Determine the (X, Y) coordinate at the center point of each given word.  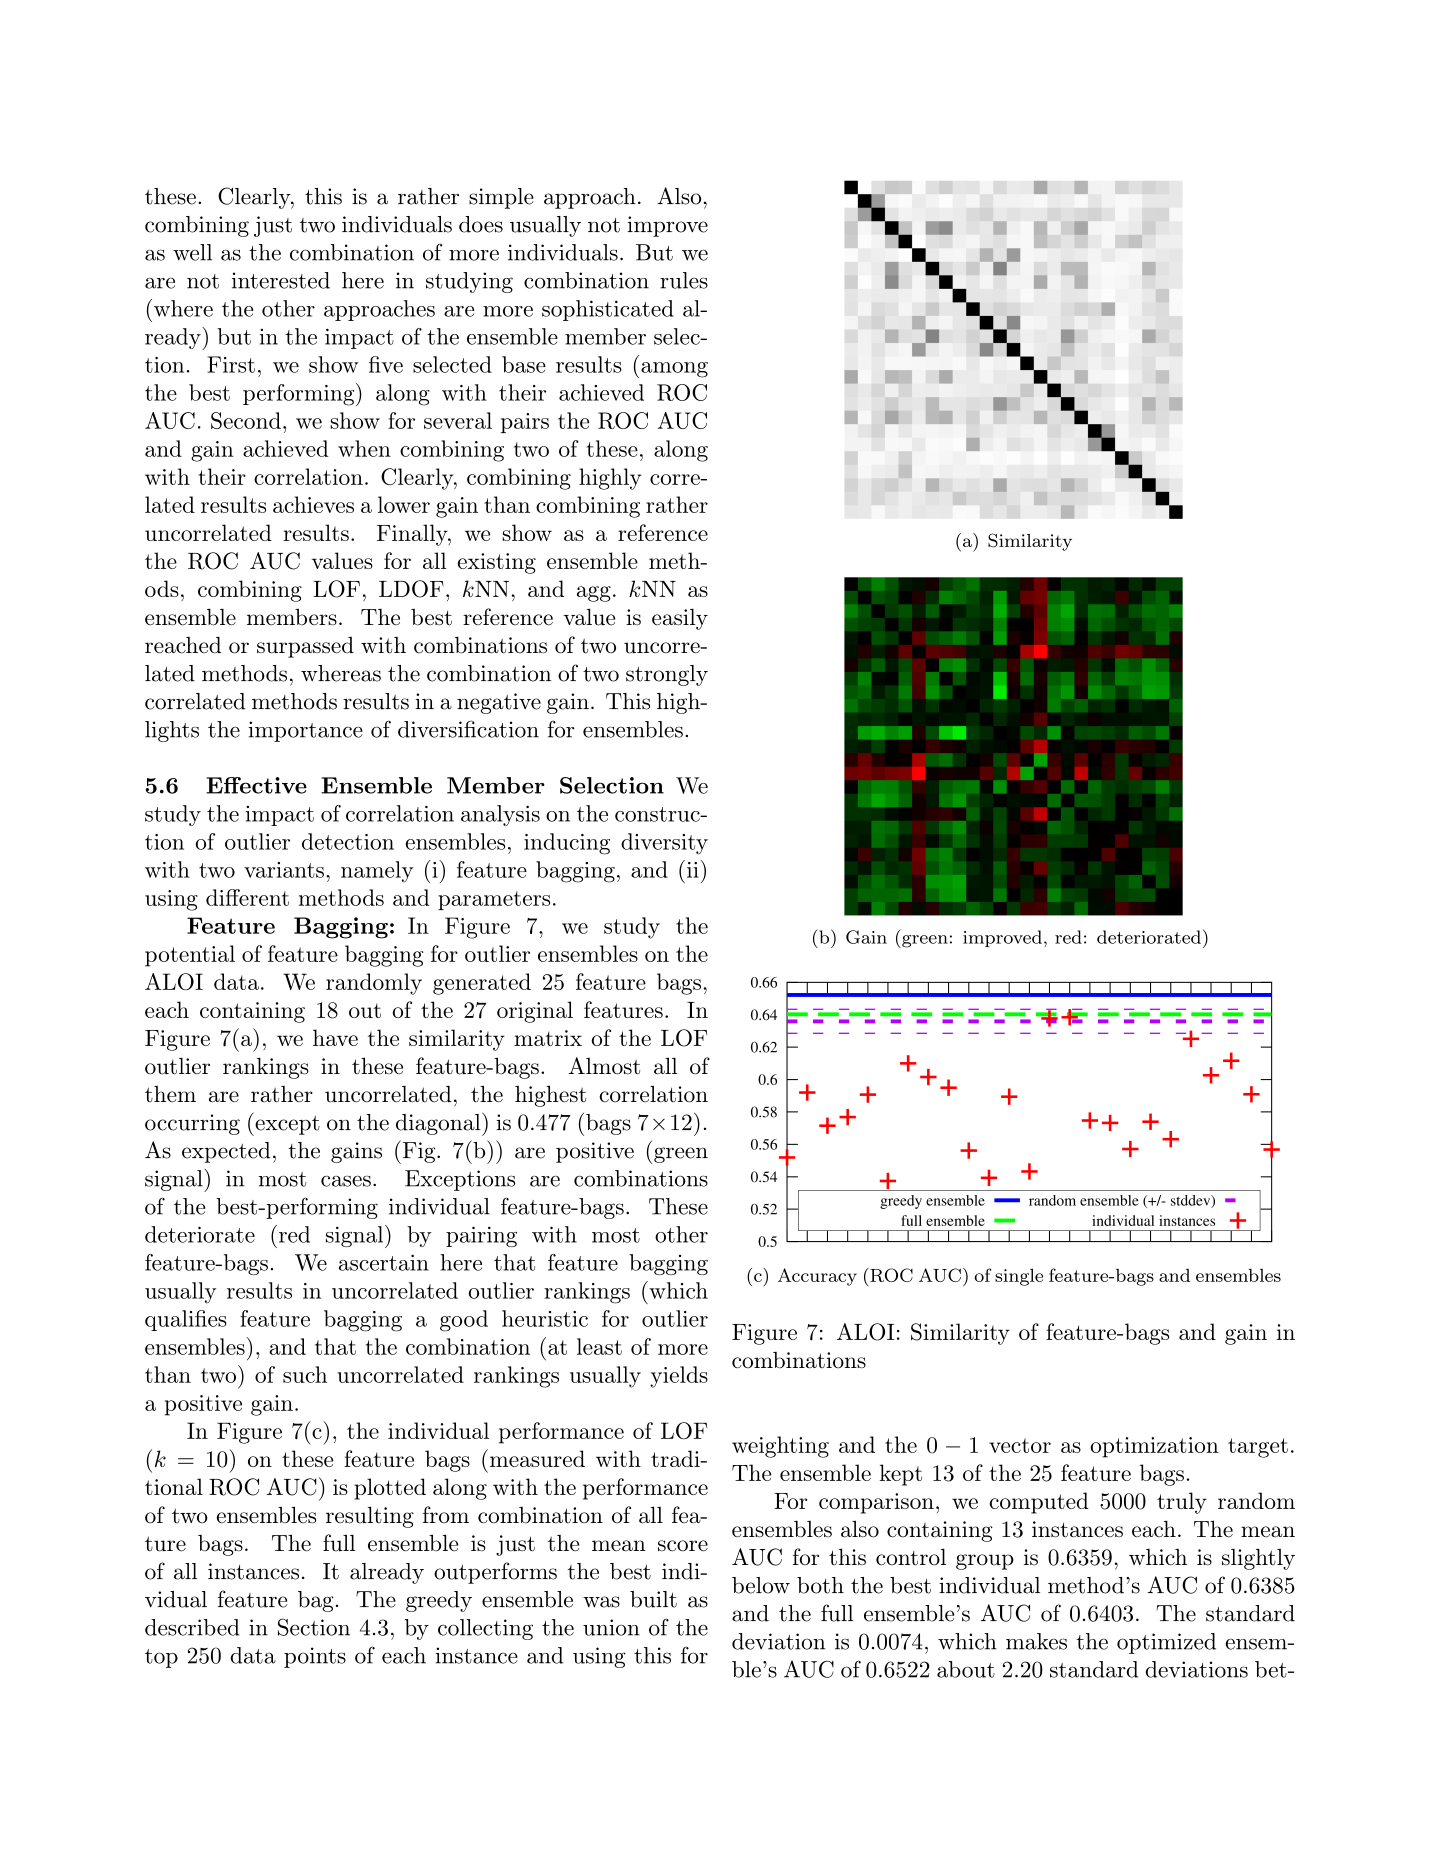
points (315, 1657)
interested (281, 280)
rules (684, 280)
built (653, 1599)
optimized (1166, 1643)
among (674, 370)
